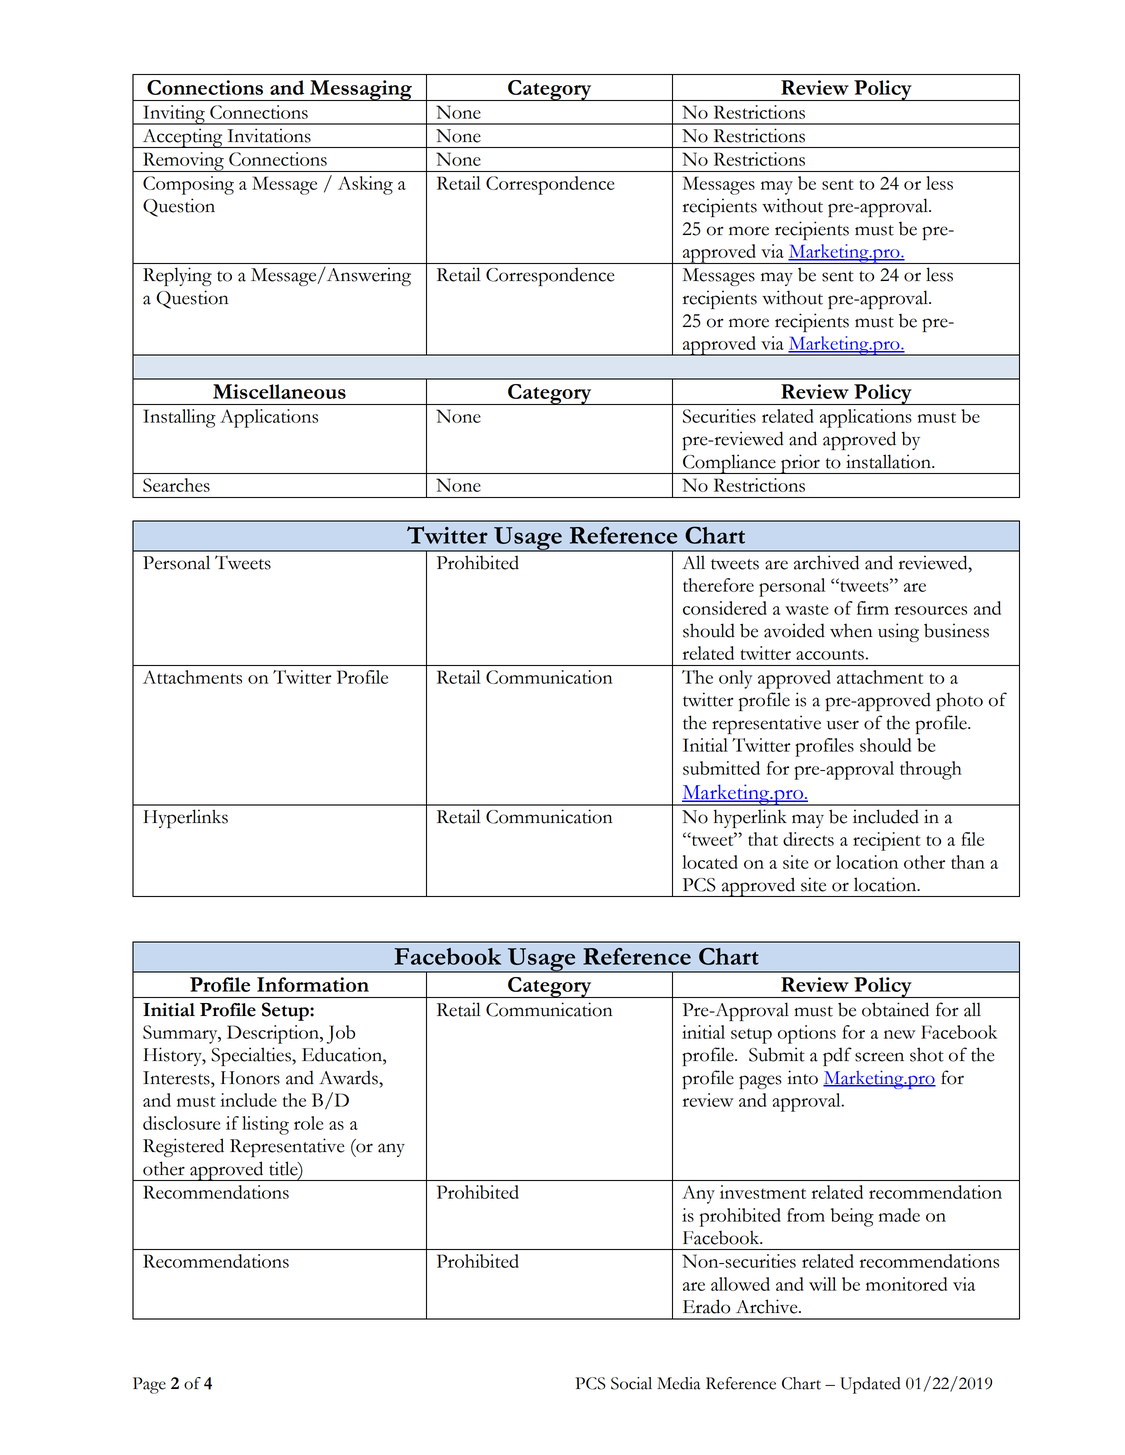  Describe the element at coordinates (631, 1383) in the screenshot. I see `Social` at that location.
